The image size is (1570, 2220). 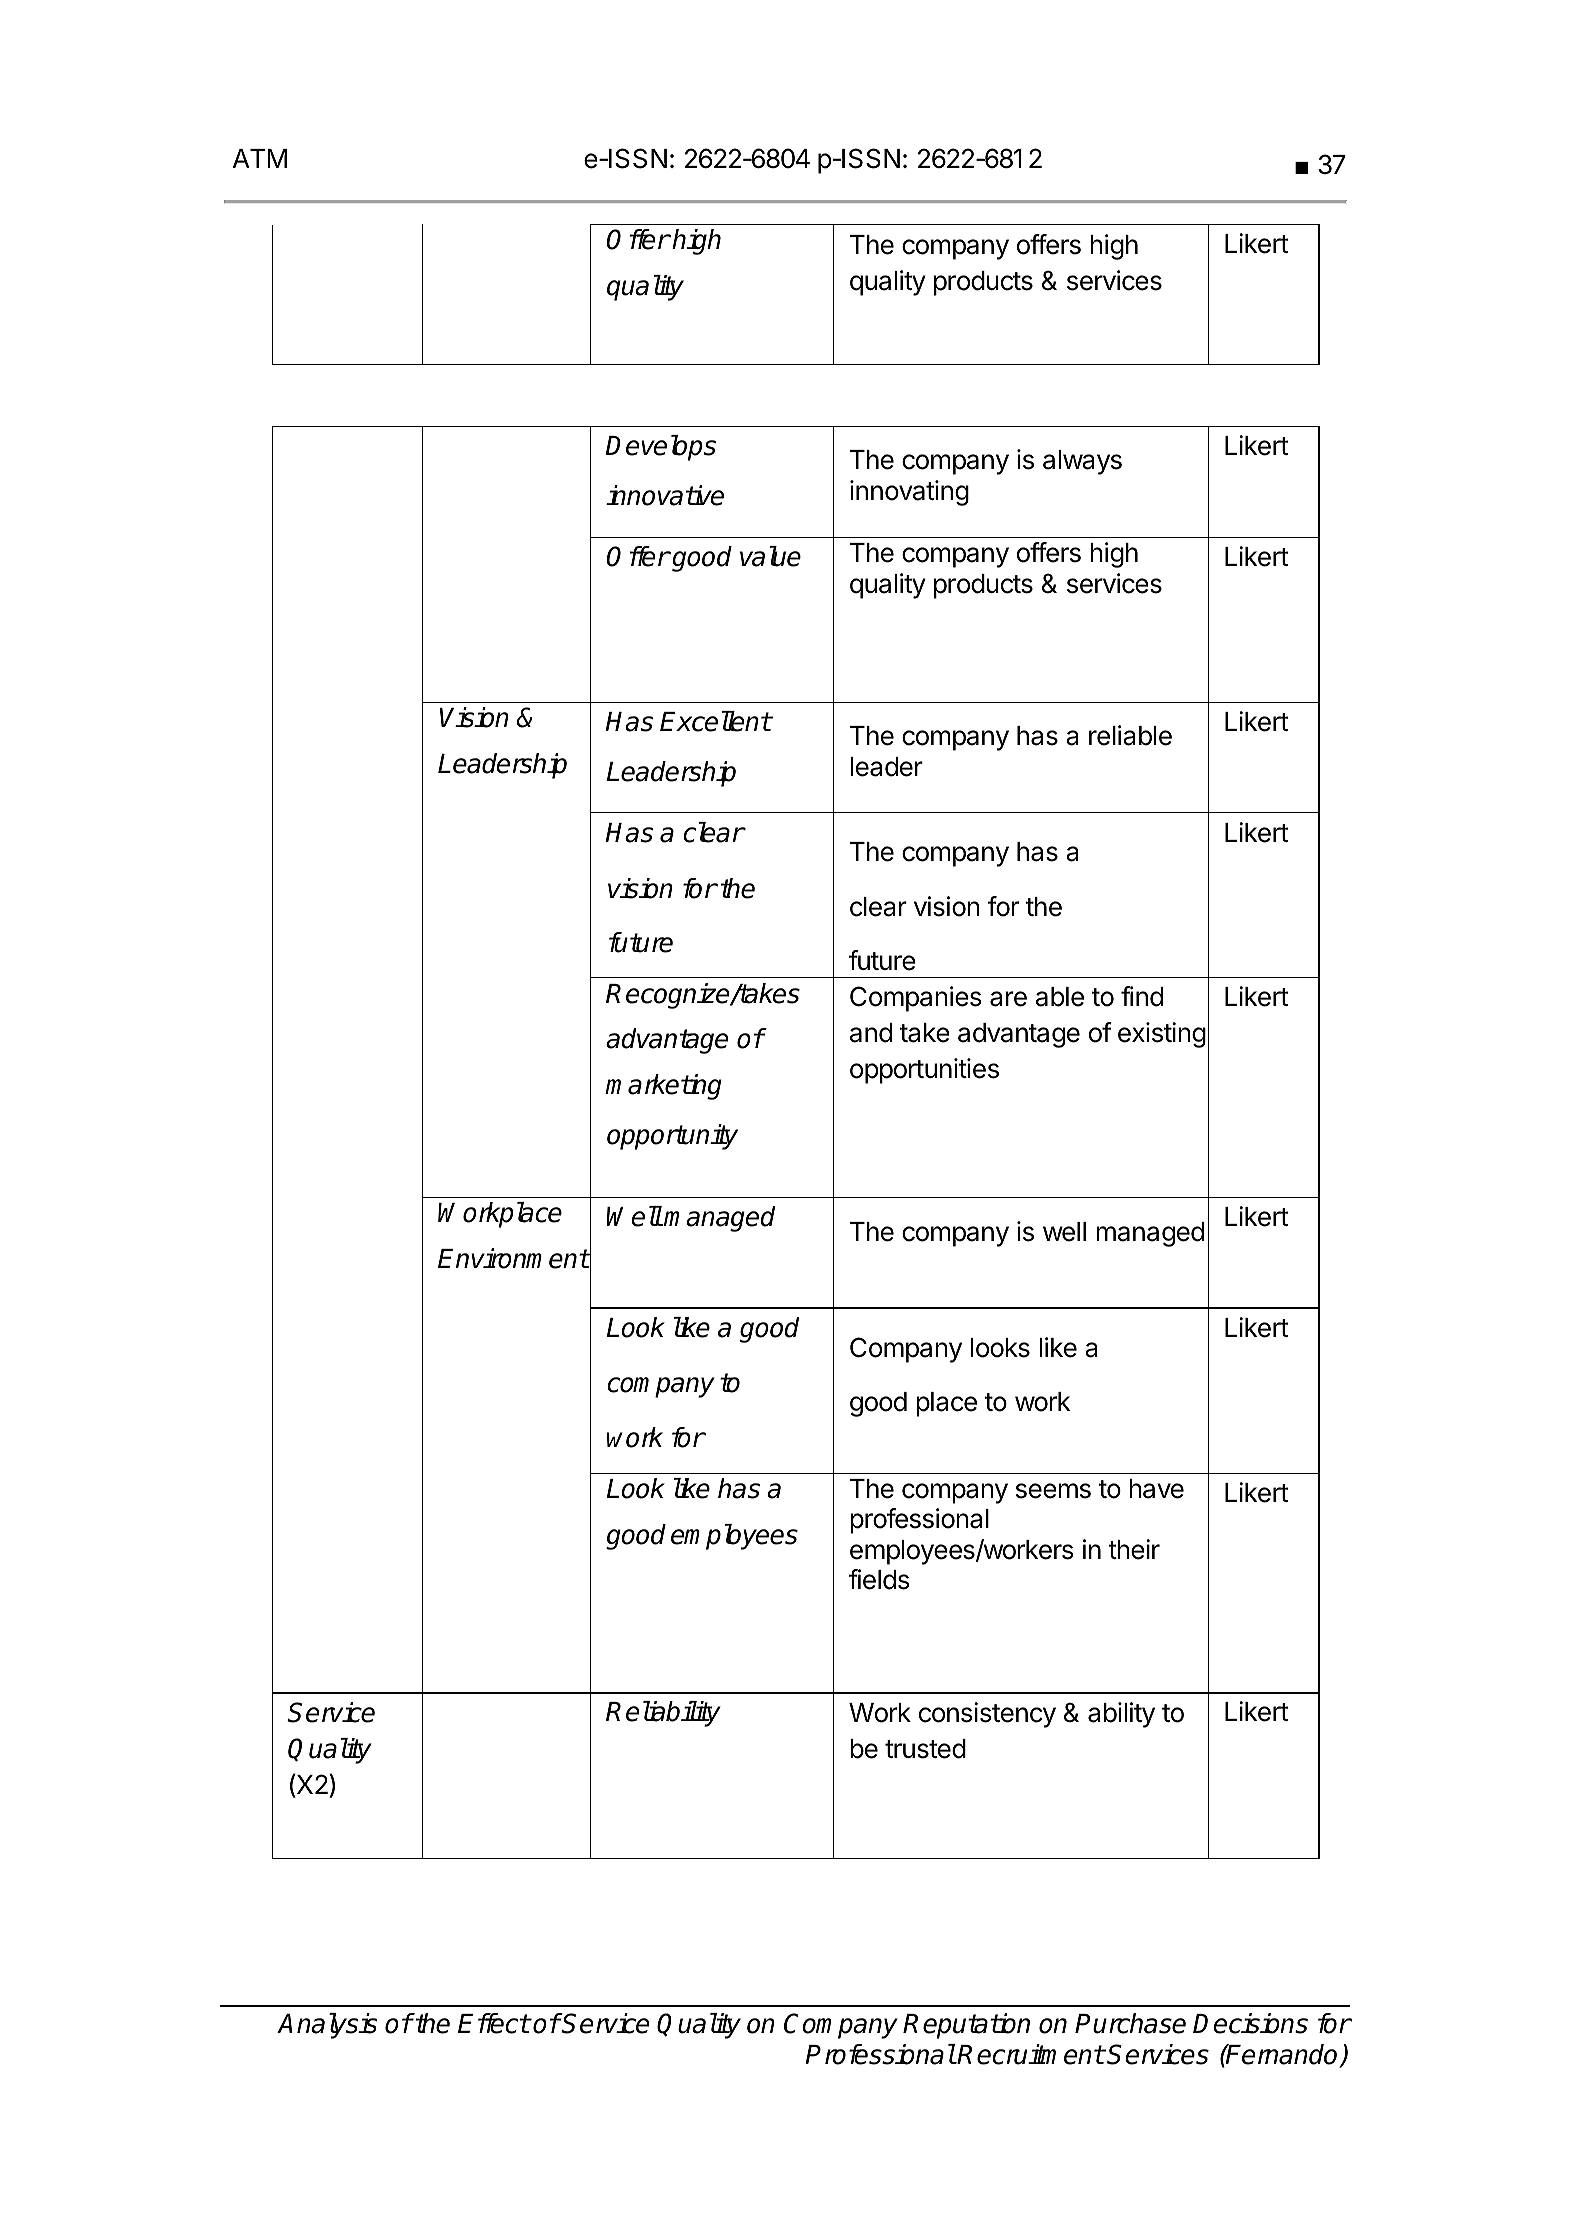 What do you see at coordinates (663, 1087) in the screenshot?
I see `marketing` at bounding box center [663, 1087].
